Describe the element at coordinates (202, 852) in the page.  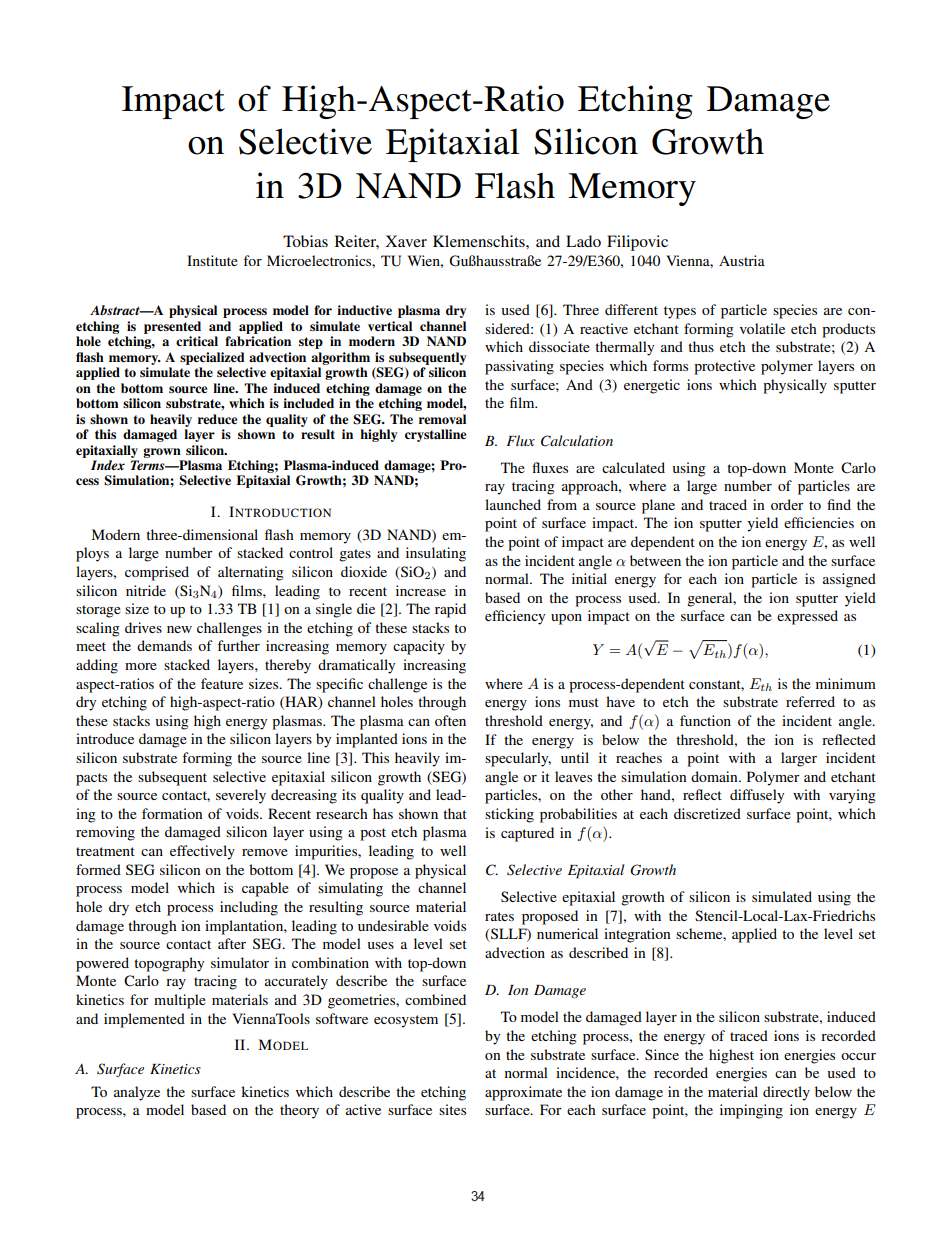
I see `effectively` at that location.
